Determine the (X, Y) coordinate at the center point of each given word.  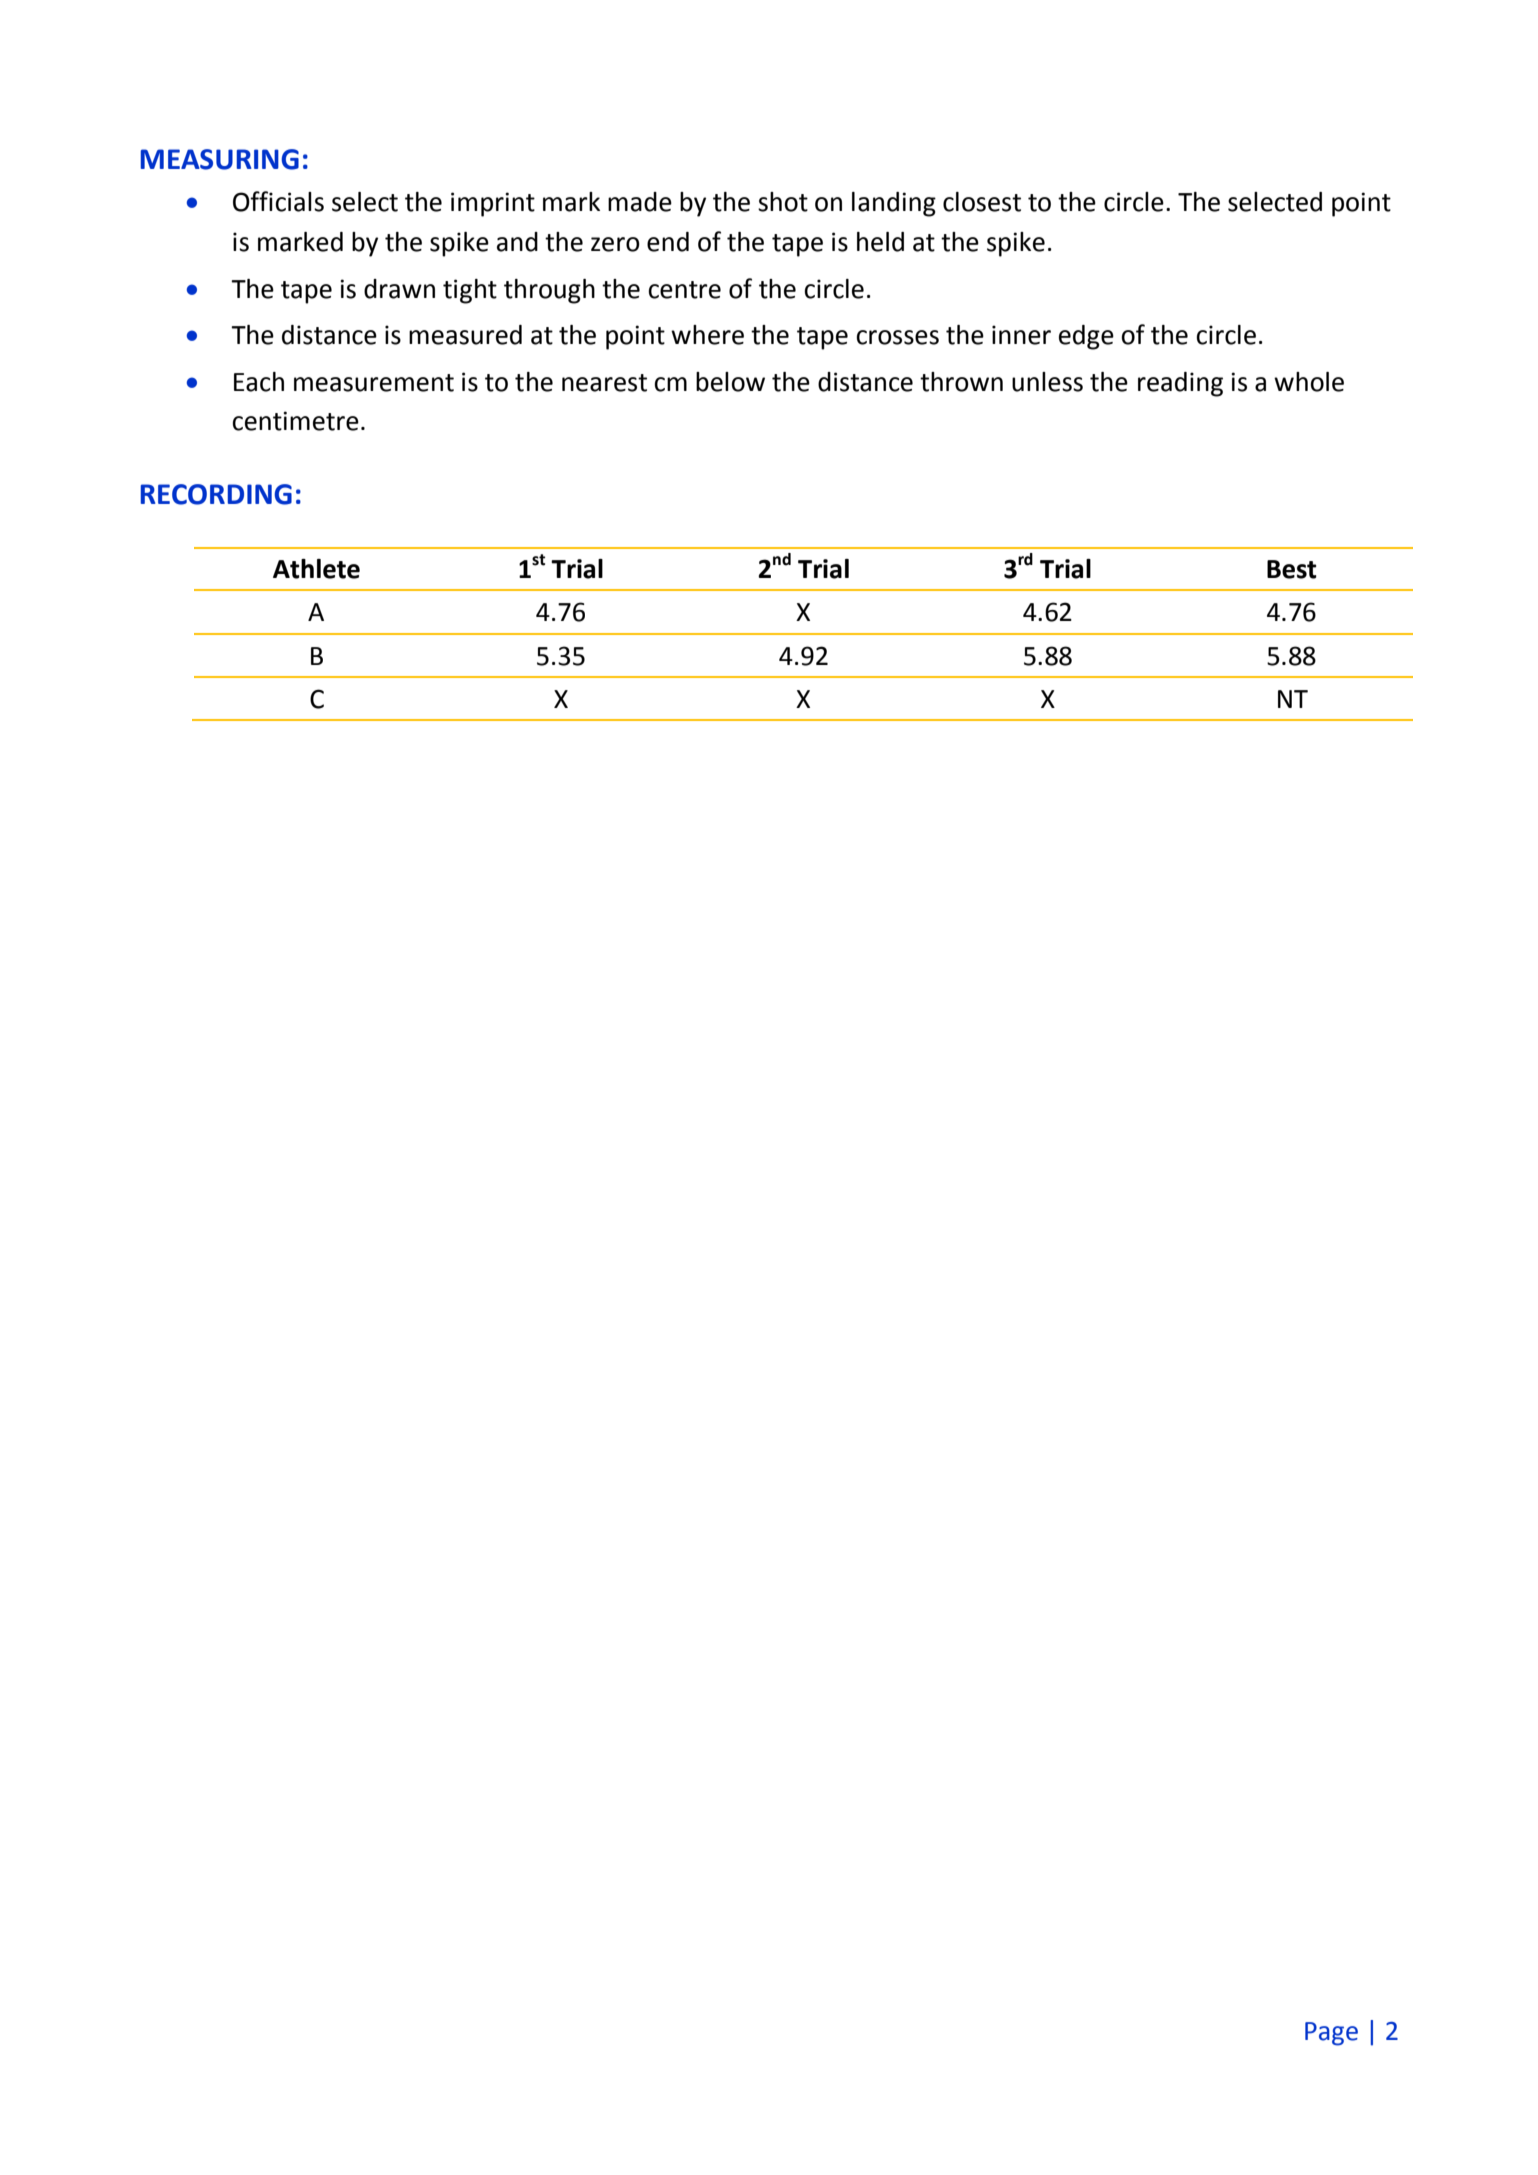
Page (1331, 2034)
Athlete (316, 569)
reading (1180, 384)
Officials (278, 201)
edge (1086, 337)
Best (1292, 569)
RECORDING (216, 494)
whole (1309, 382)
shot (783, 202)
